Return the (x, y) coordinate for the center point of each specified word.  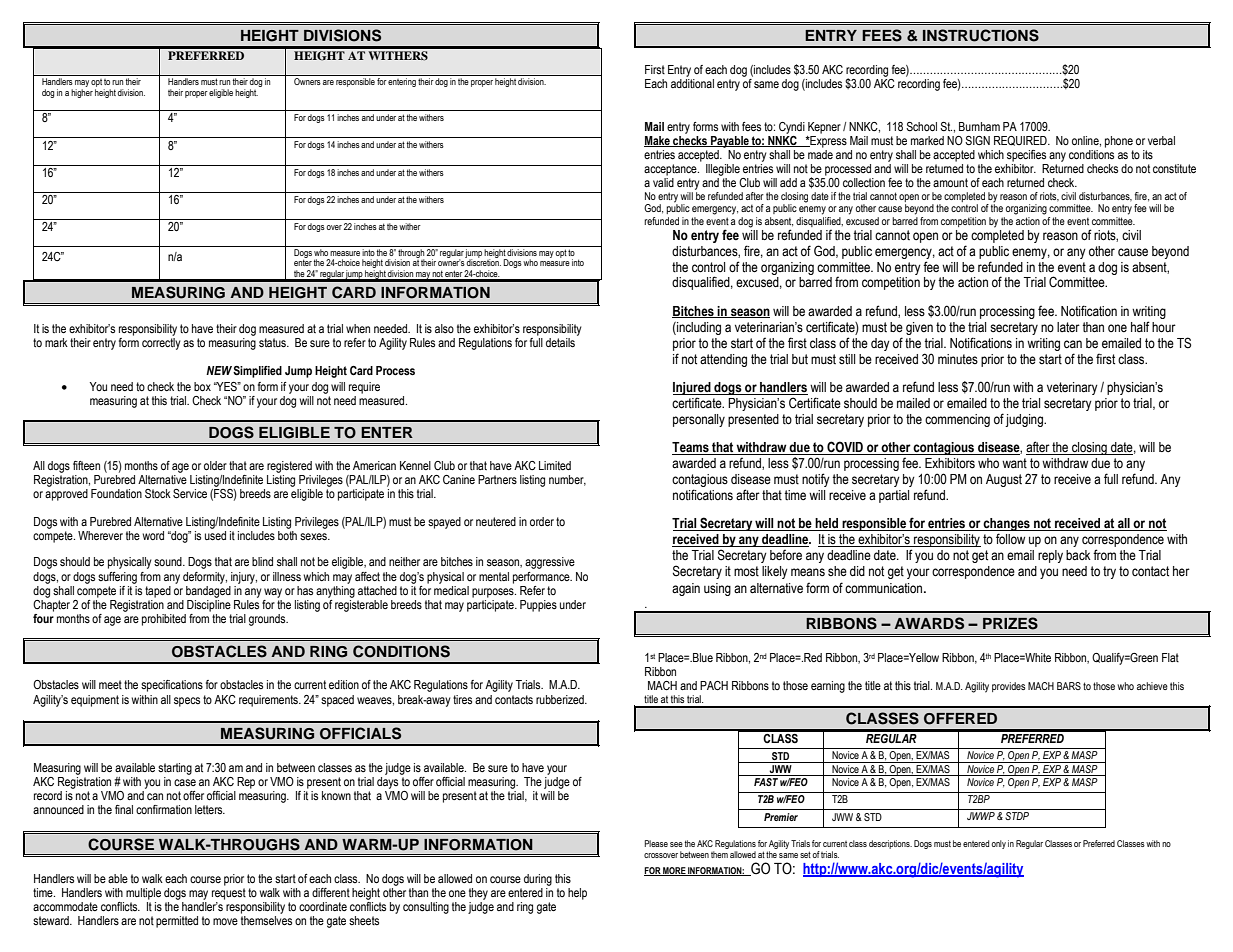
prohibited (164, 620)
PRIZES (1010, 623)
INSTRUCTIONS (981, 35)
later (1068, 327)
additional (692, 82)
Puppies (538, 606)
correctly (161, 344)
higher (82, 92)
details (560, 343)
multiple (143, 894)
